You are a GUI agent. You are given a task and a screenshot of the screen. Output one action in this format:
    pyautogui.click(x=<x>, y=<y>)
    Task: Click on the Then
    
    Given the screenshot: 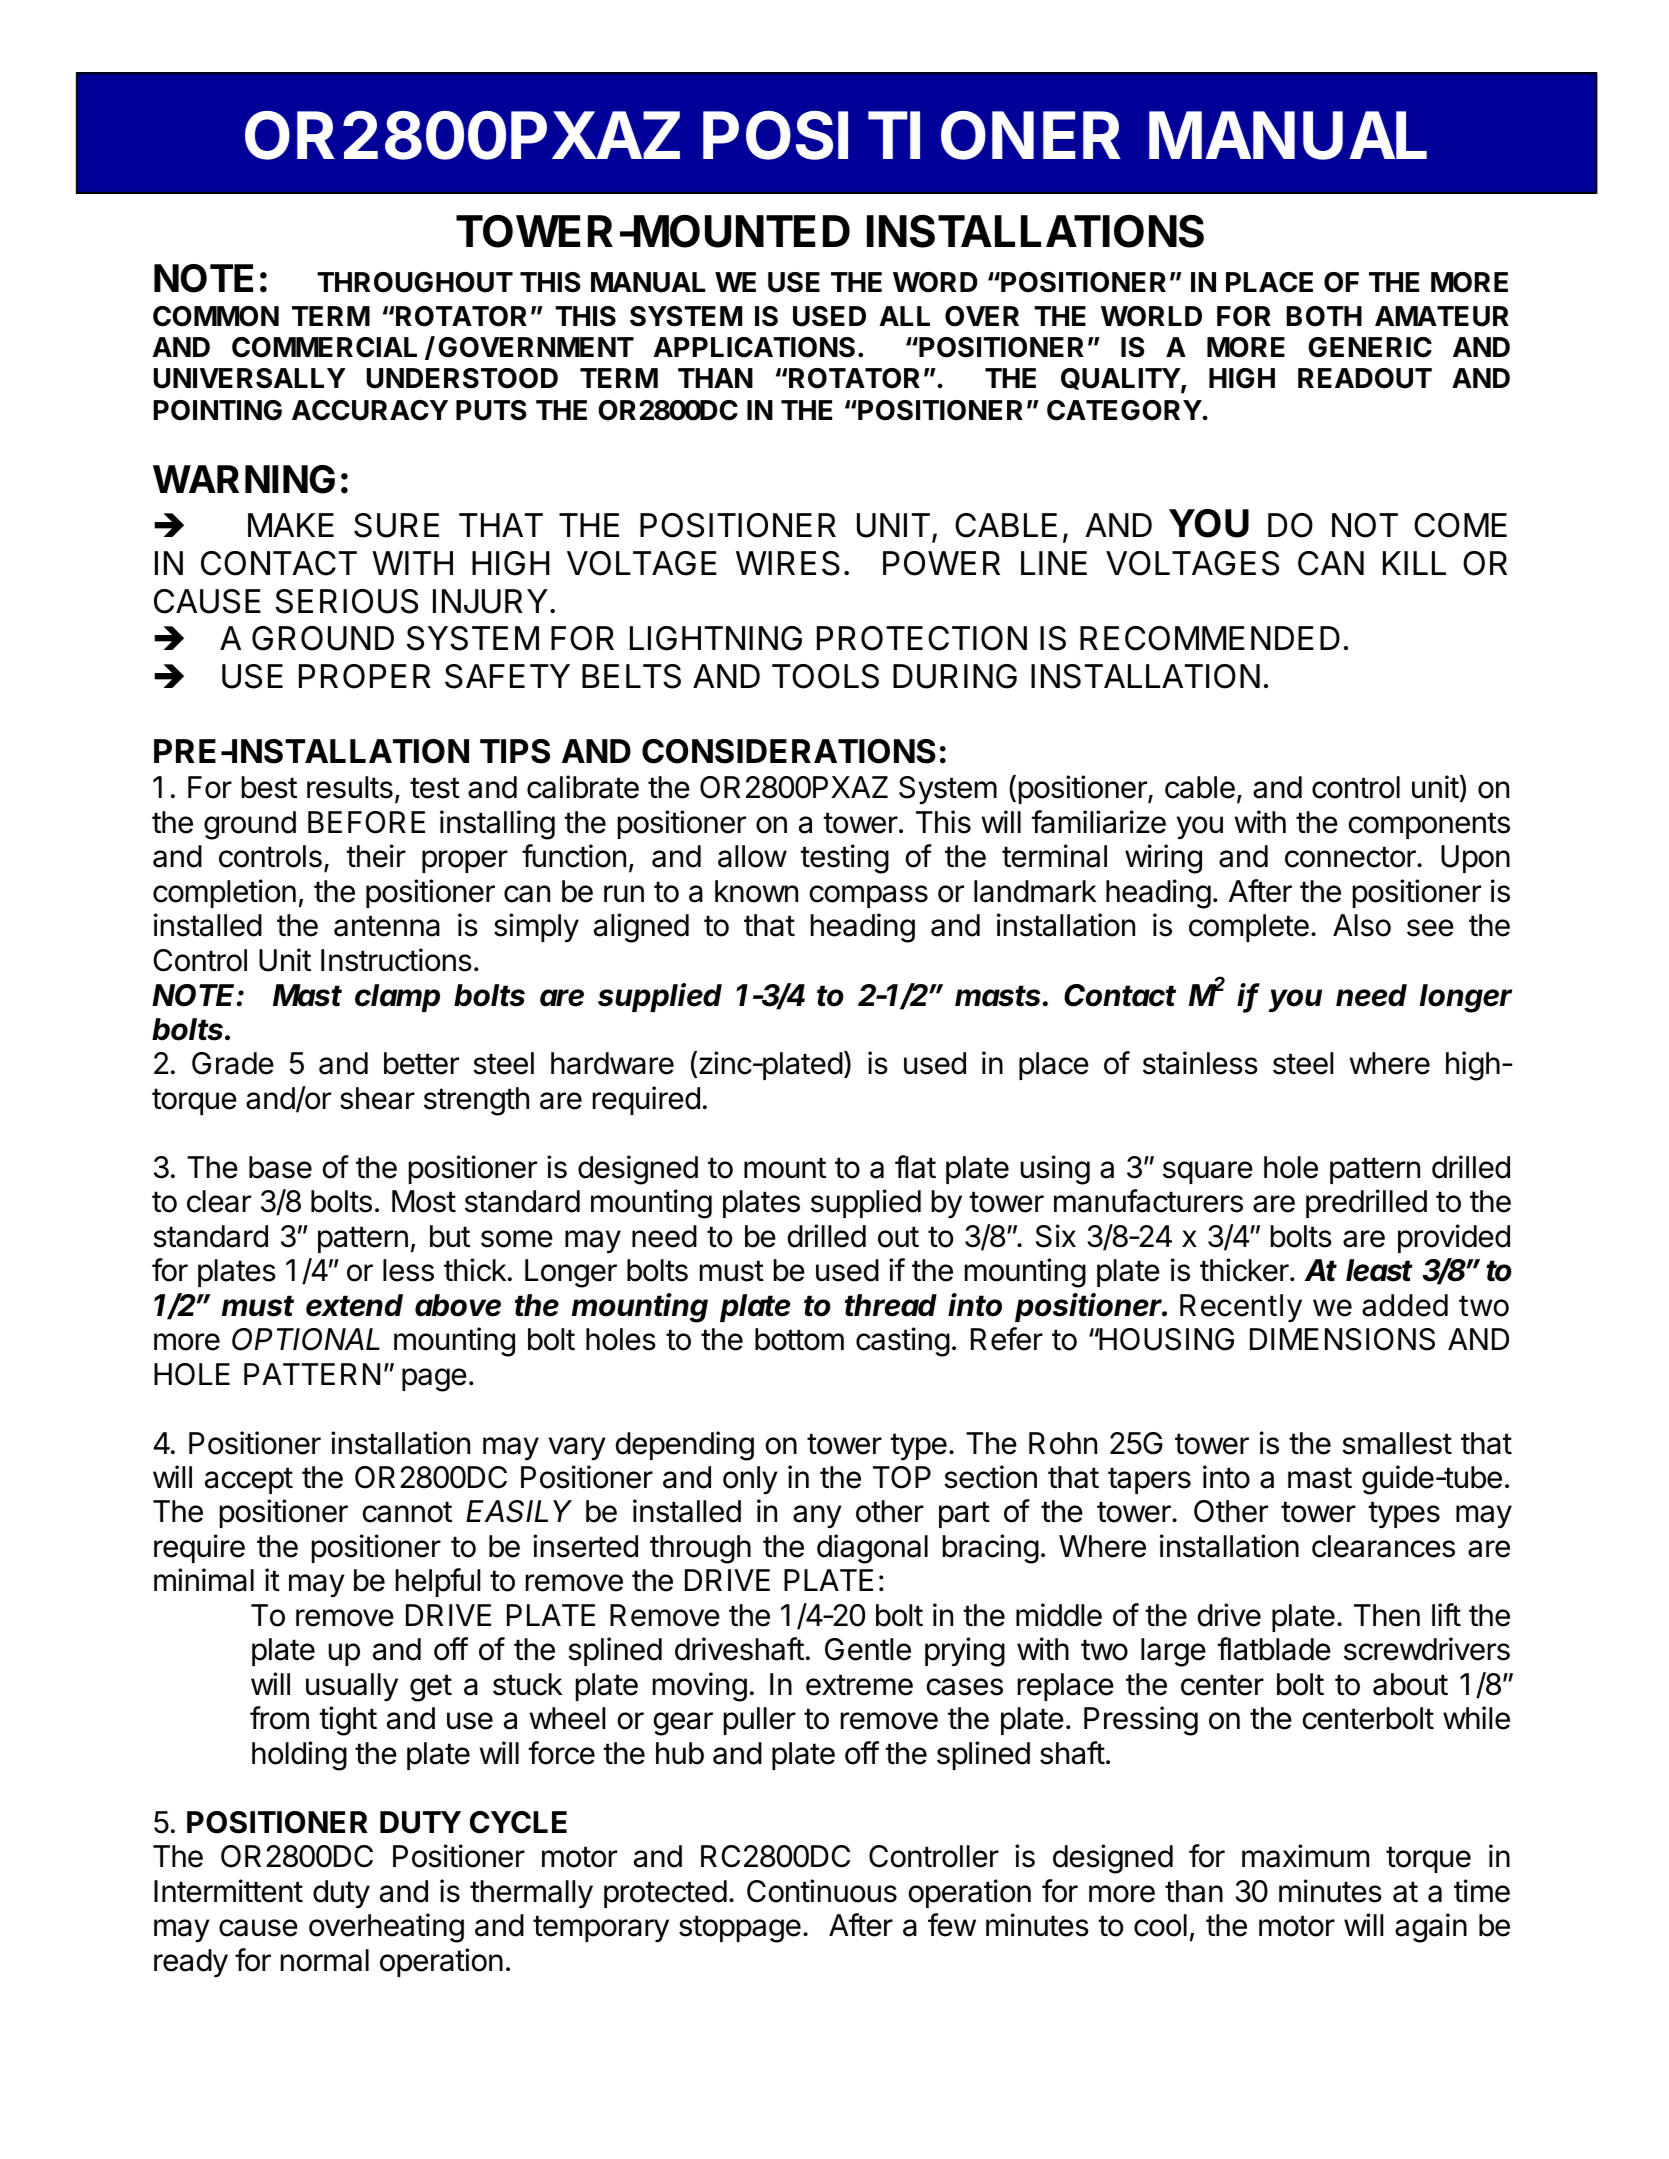 What is the action you would take?
    pyautogui.click(x=1387, y=1615)
